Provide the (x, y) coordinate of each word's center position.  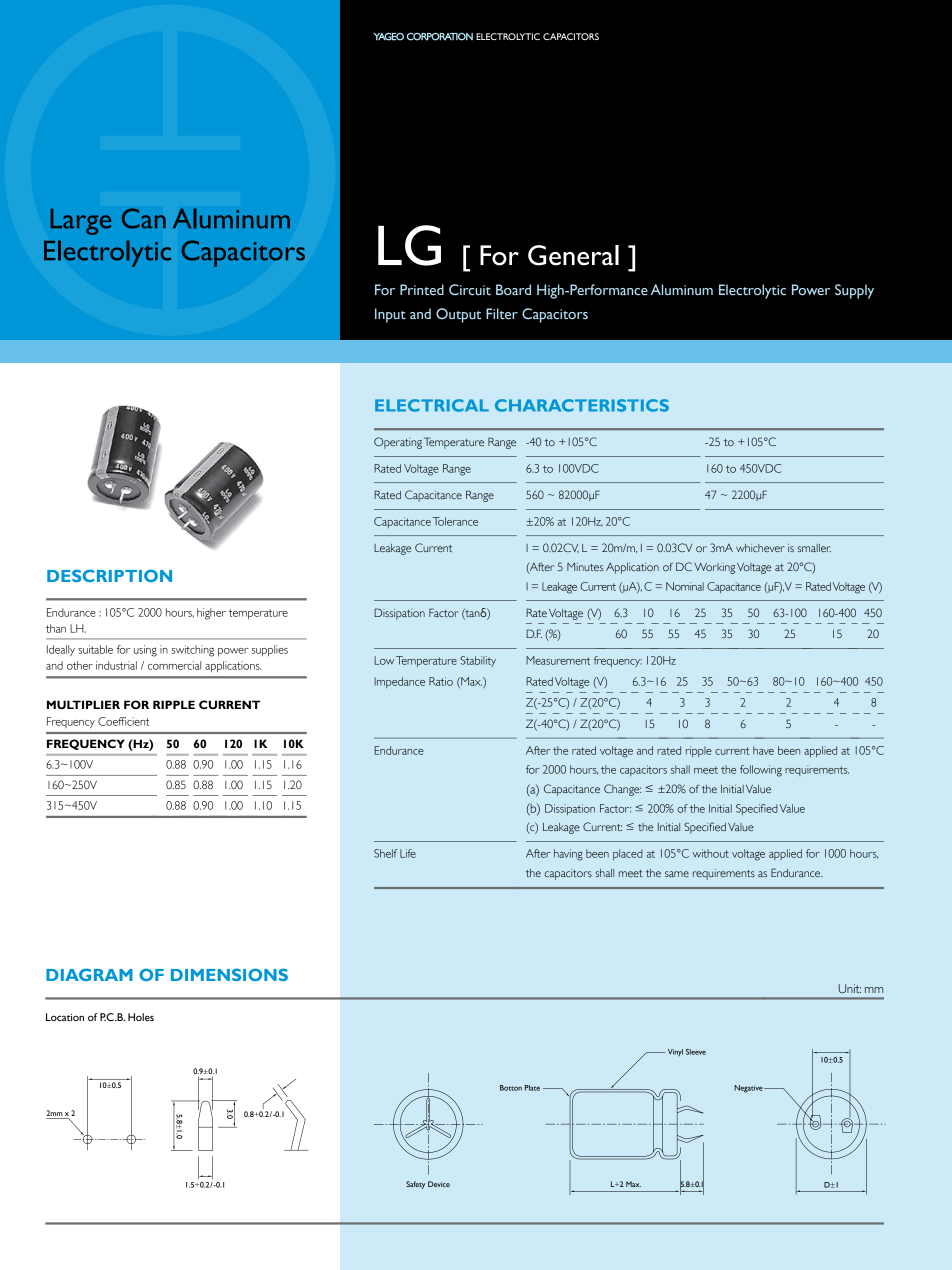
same (677, 874)
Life (408, 853)
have (763, 750)
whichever (760, 548)
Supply (854, 291)
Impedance (399, 682)
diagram (89, 974)
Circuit (470, 290)
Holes (141, 1017)
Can (144, 218)
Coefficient (124, 721)
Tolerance (455, 521)
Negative (749, 1089)
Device (439, 1184)
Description (109, 575)
